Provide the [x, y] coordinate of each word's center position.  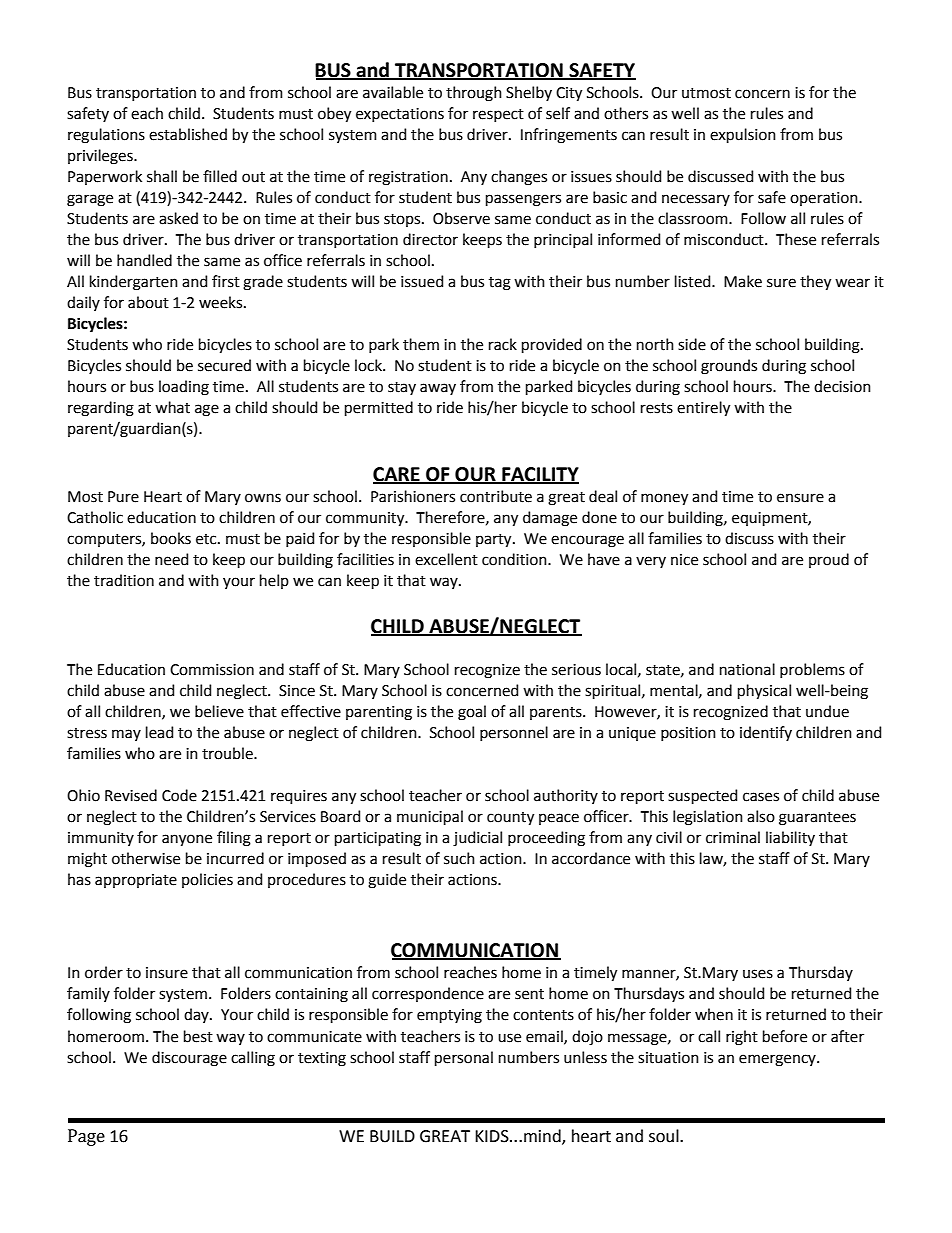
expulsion [743, 135]
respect [498, 115]
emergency [778, 1060]
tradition [124, 580]
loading [184, 388]
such [459, 858]
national [747, 669]
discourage [189, 1059]
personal [464, 1058]
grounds [729, 367]
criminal [733, 837]
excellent [446, 559]
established [188, 134]
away [438, 389]
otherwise [146, 858]
